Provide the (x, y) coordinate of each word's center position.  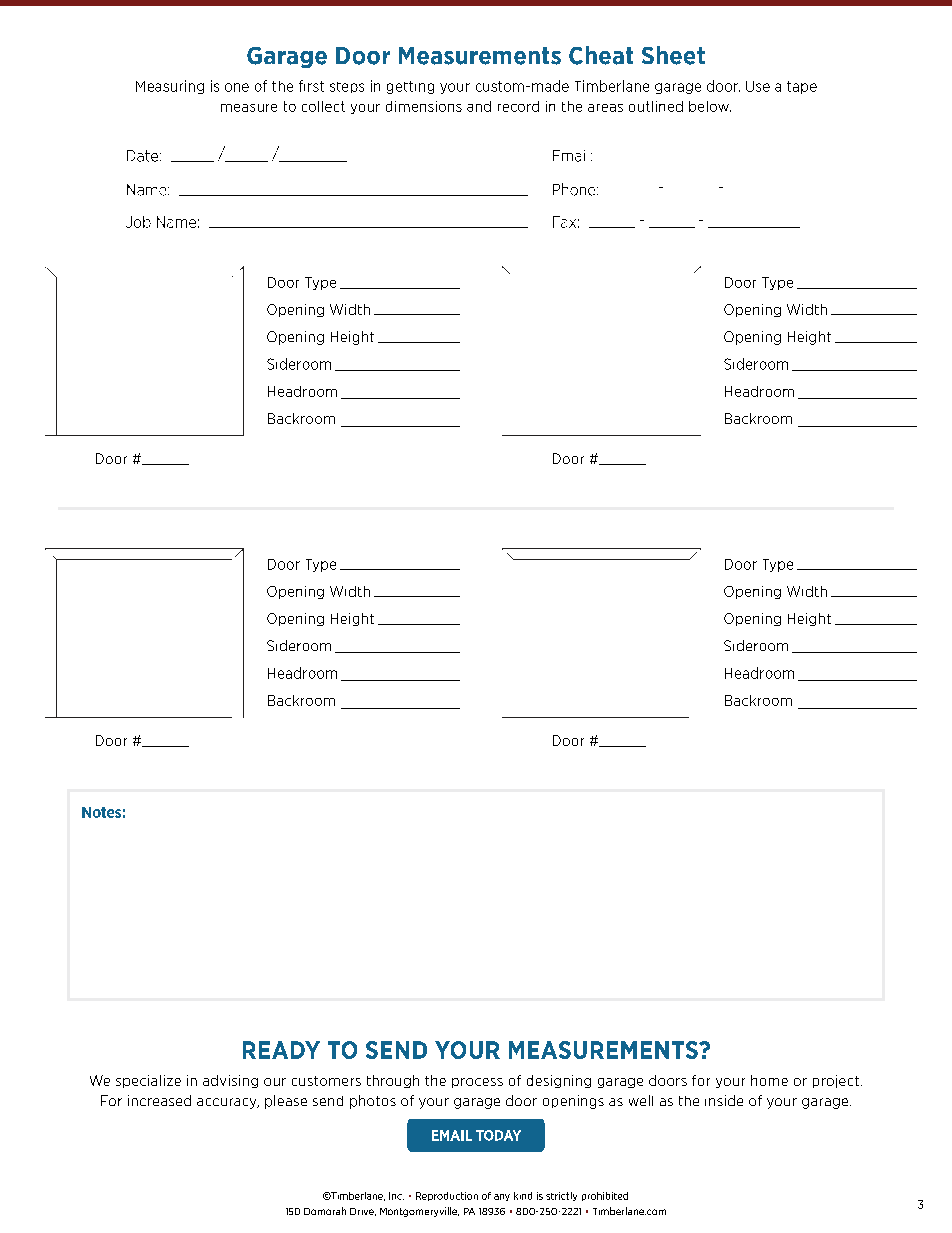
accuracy (228, 1103)
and (479, 106)
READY (281, 1050)
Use (758, 86)
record (518, 106)
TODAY (498, 1135)
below (710, 106)
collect (323, 106)
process (477, 1083)
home (769, 1080)
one (237, 87)
